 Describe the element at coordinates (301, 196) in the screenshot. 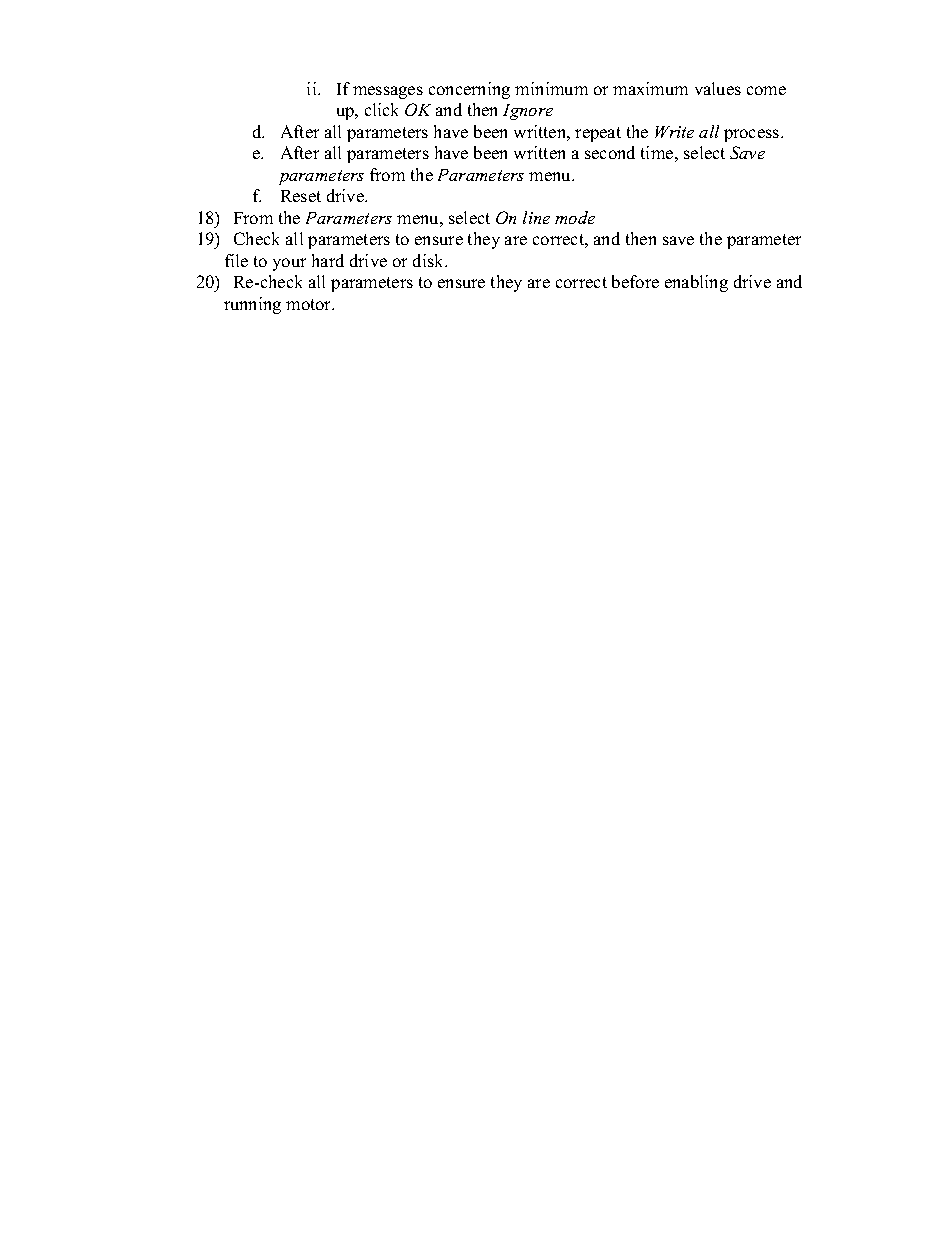

I see `Reset` at that location.
